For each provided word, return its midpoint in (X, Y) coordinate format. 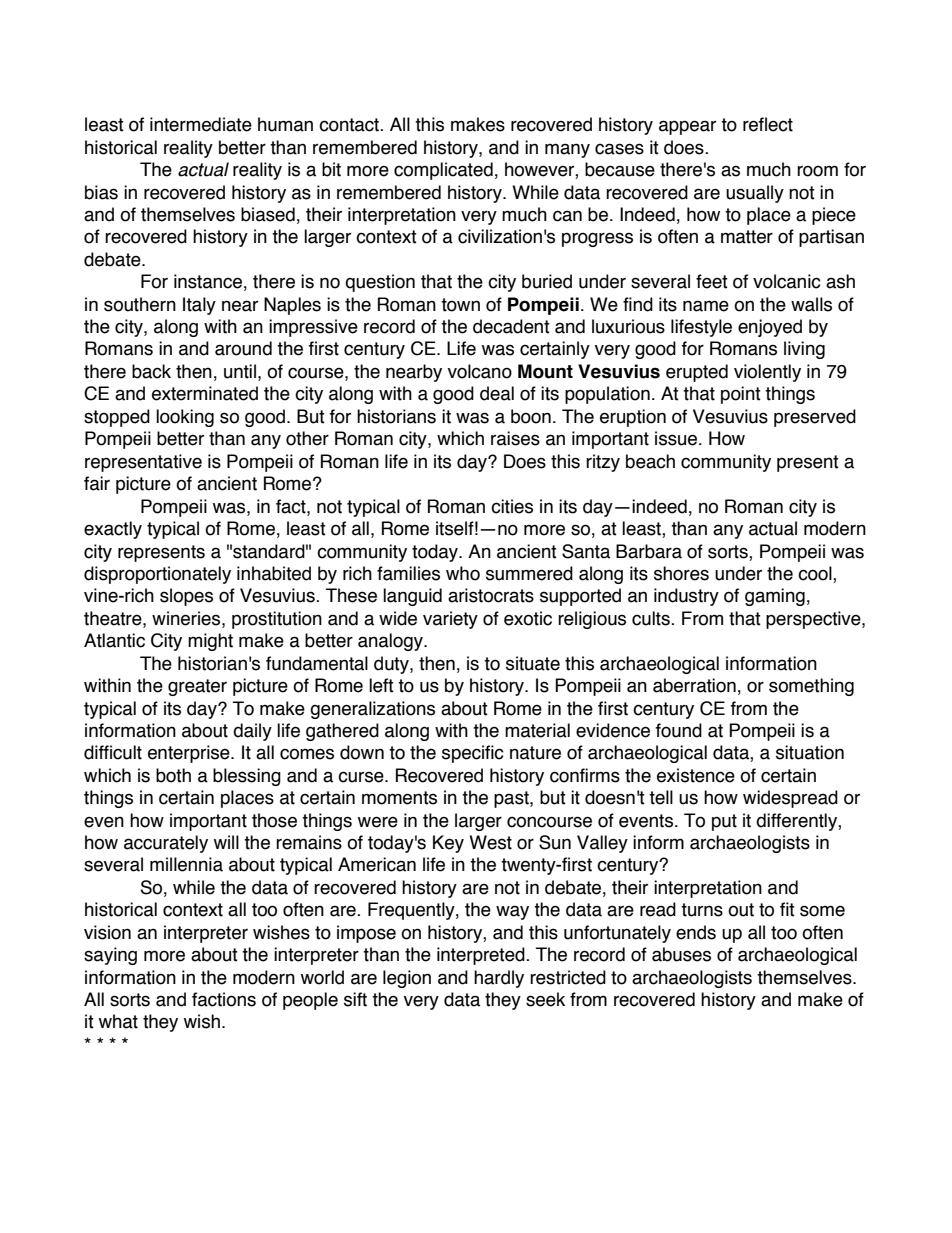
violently (767, 373)
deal (497, 393)
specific (473, 754)
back (151, 371)
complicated (443, 171)
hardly (499, 979)
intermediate (201, 124)
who (463, 573)
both (173, 775)
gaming (775, 597)
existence (696, 775)
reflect (768, 124)
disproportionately (157, 575)
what (118, 1021)
